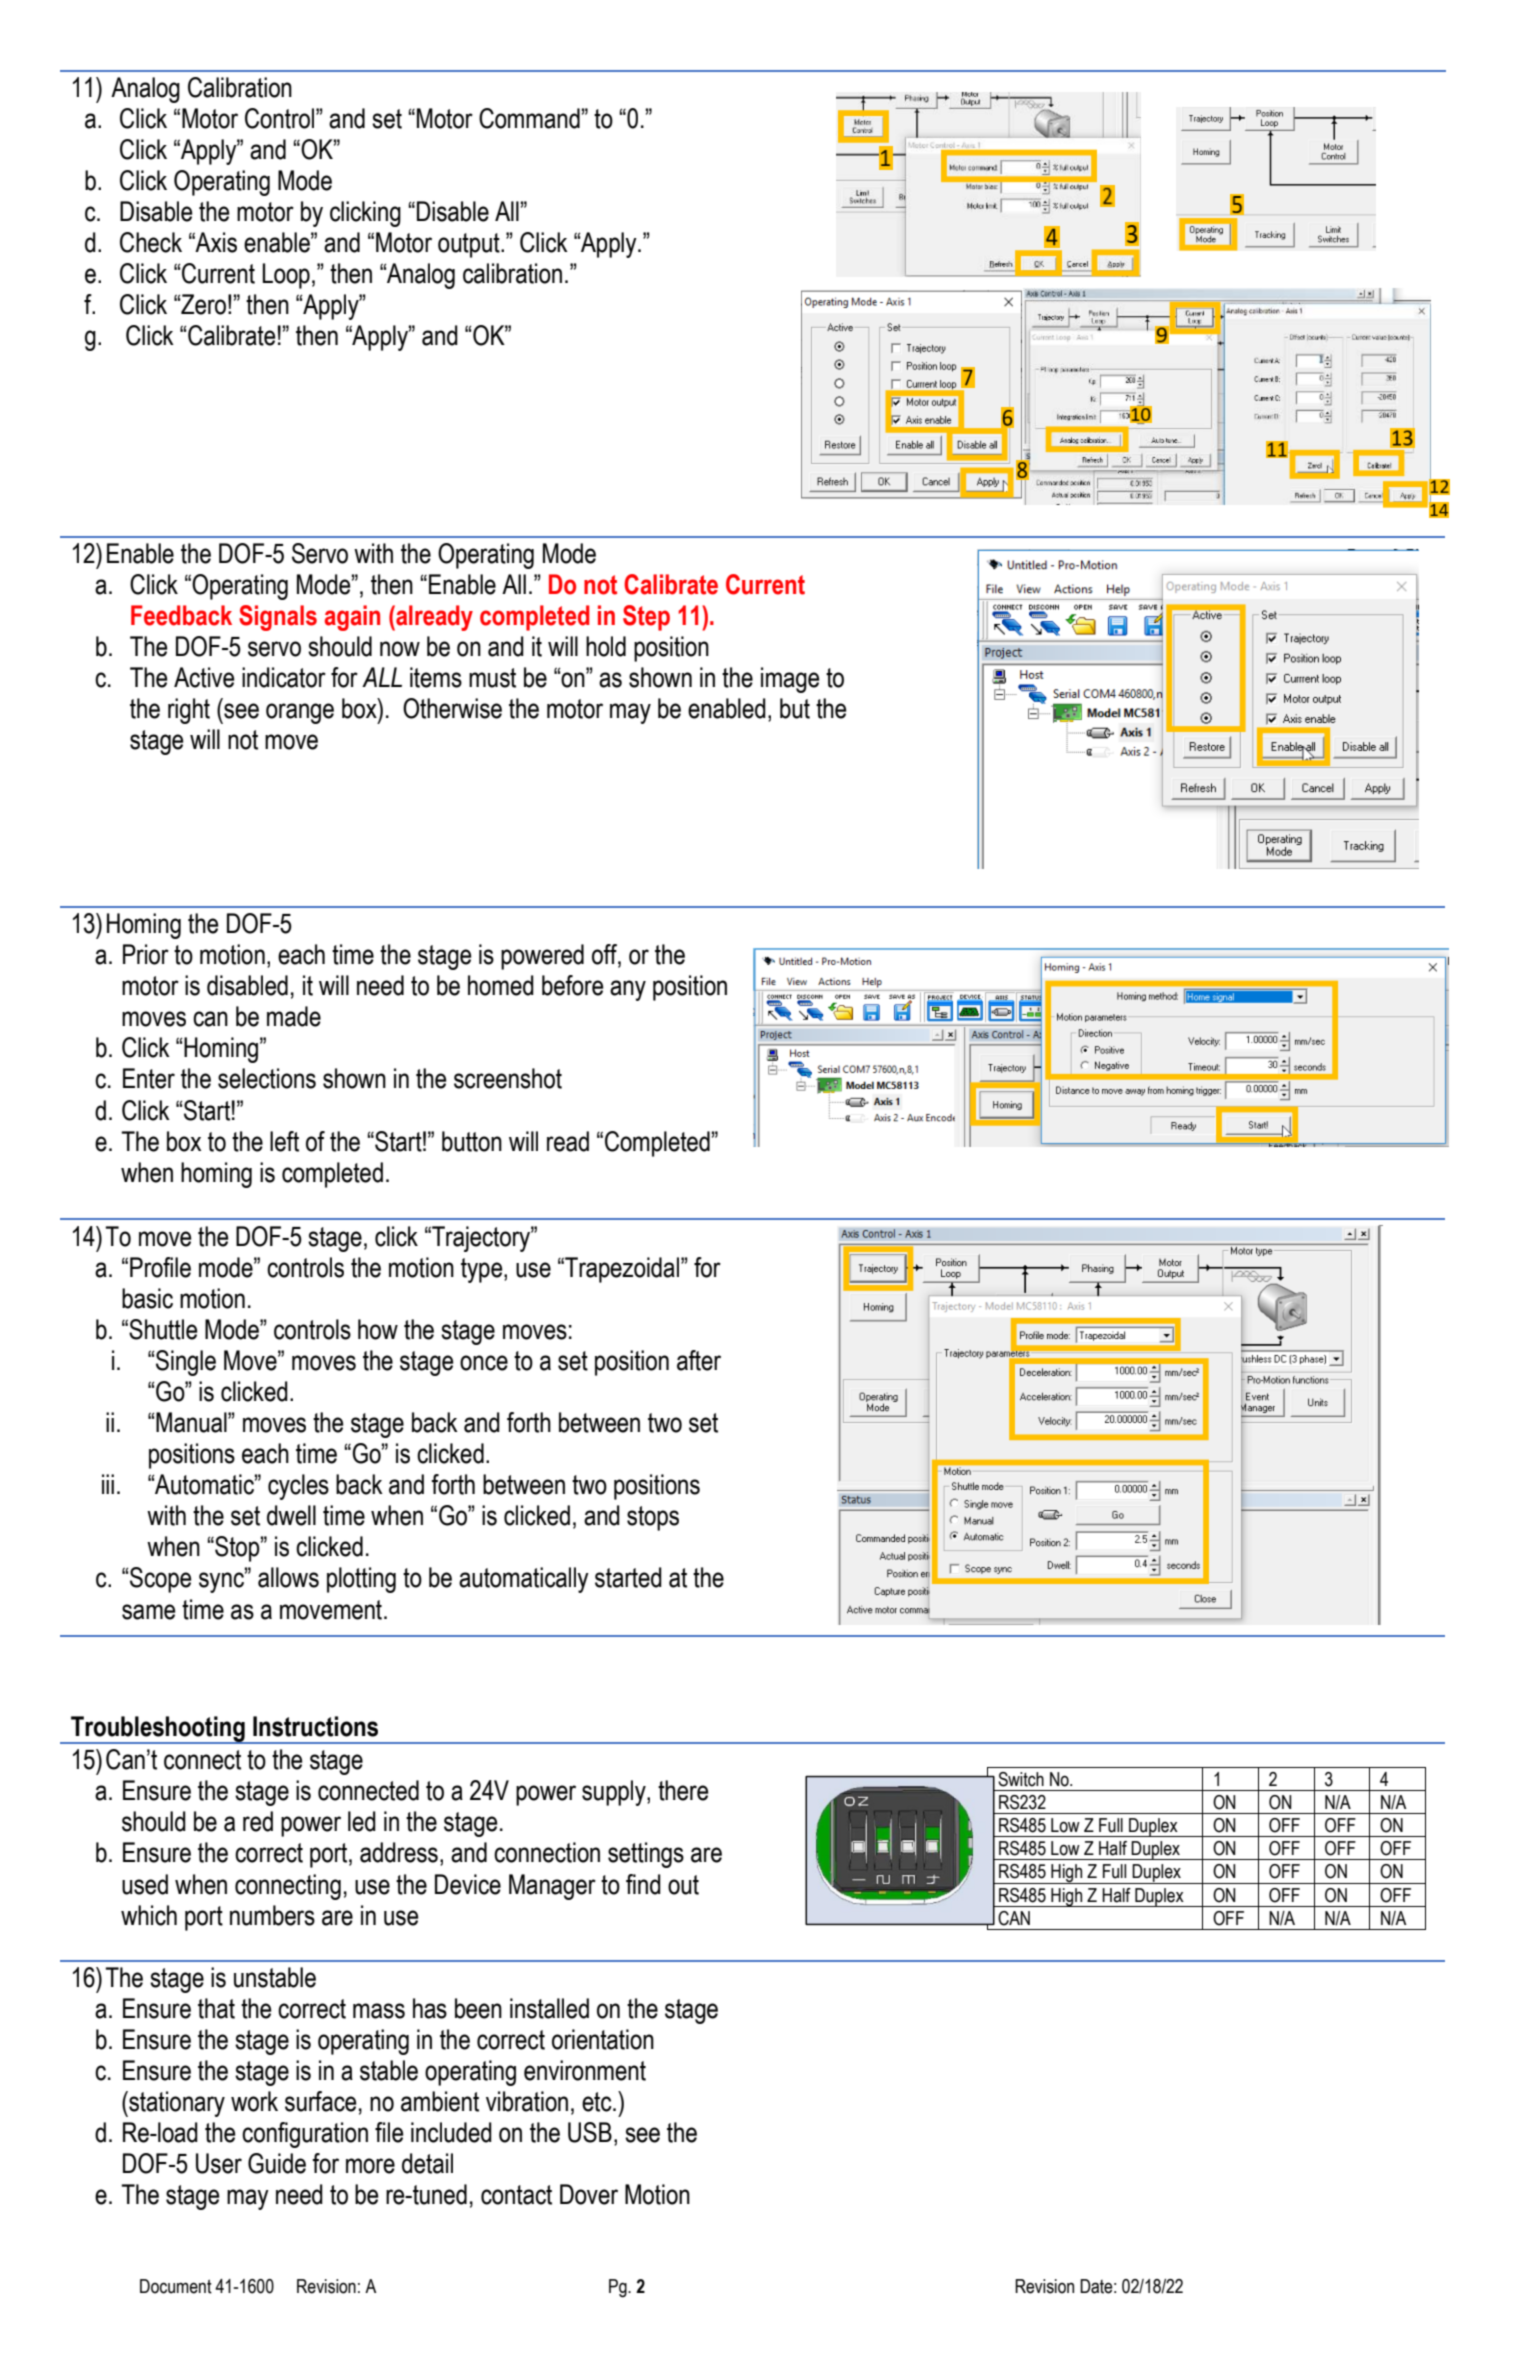 Image resolution: width=1532 pixels, height=2367 pixels. I want to click on basic, so click(147, 1298).
